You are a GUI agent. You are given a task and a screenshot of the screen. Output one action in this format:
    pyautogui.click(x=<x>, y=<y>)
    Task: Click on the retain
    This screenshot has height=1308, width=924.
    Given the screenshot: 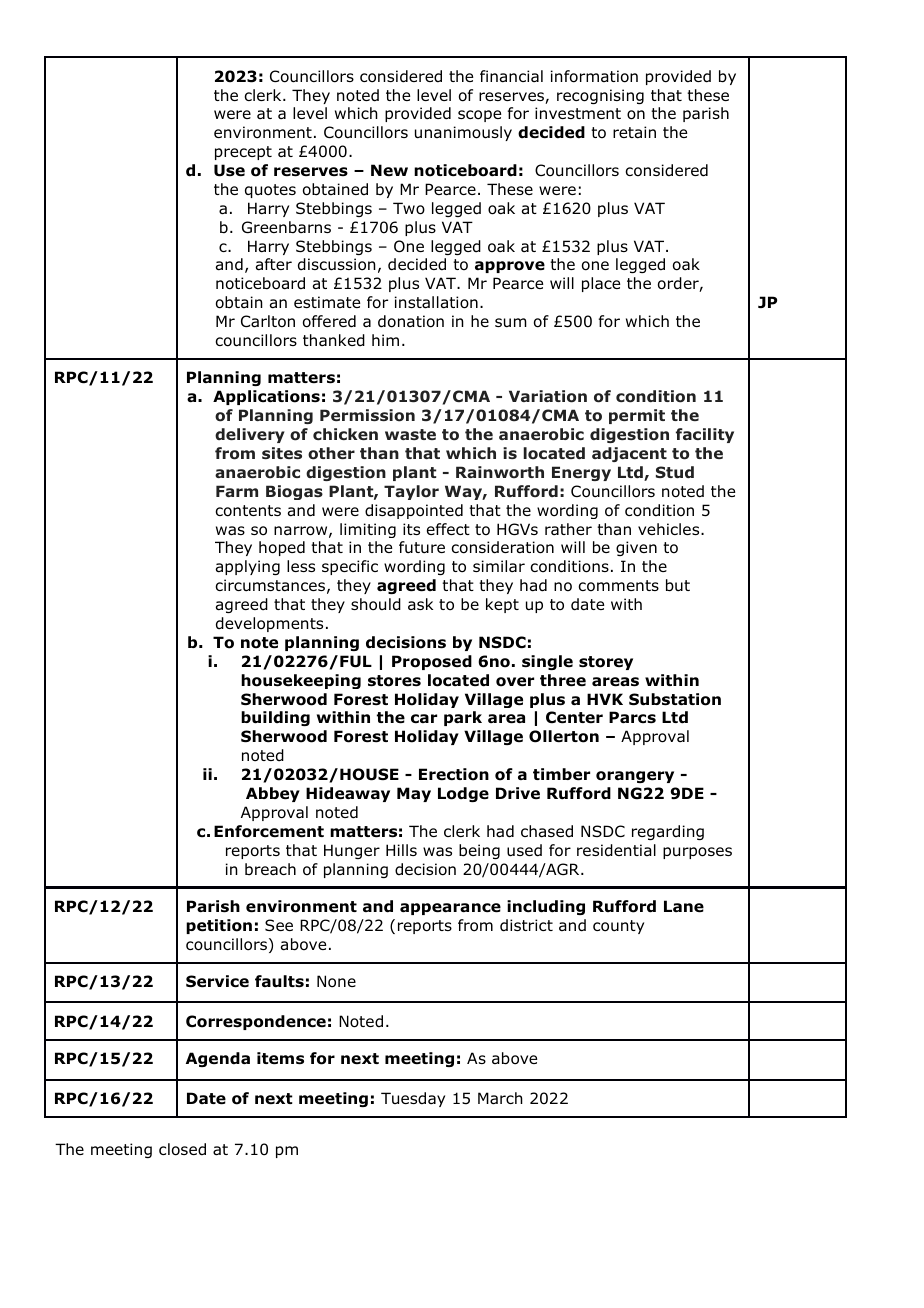 What is the action you would take?
    pyautogui.click(x=634, y=132)
